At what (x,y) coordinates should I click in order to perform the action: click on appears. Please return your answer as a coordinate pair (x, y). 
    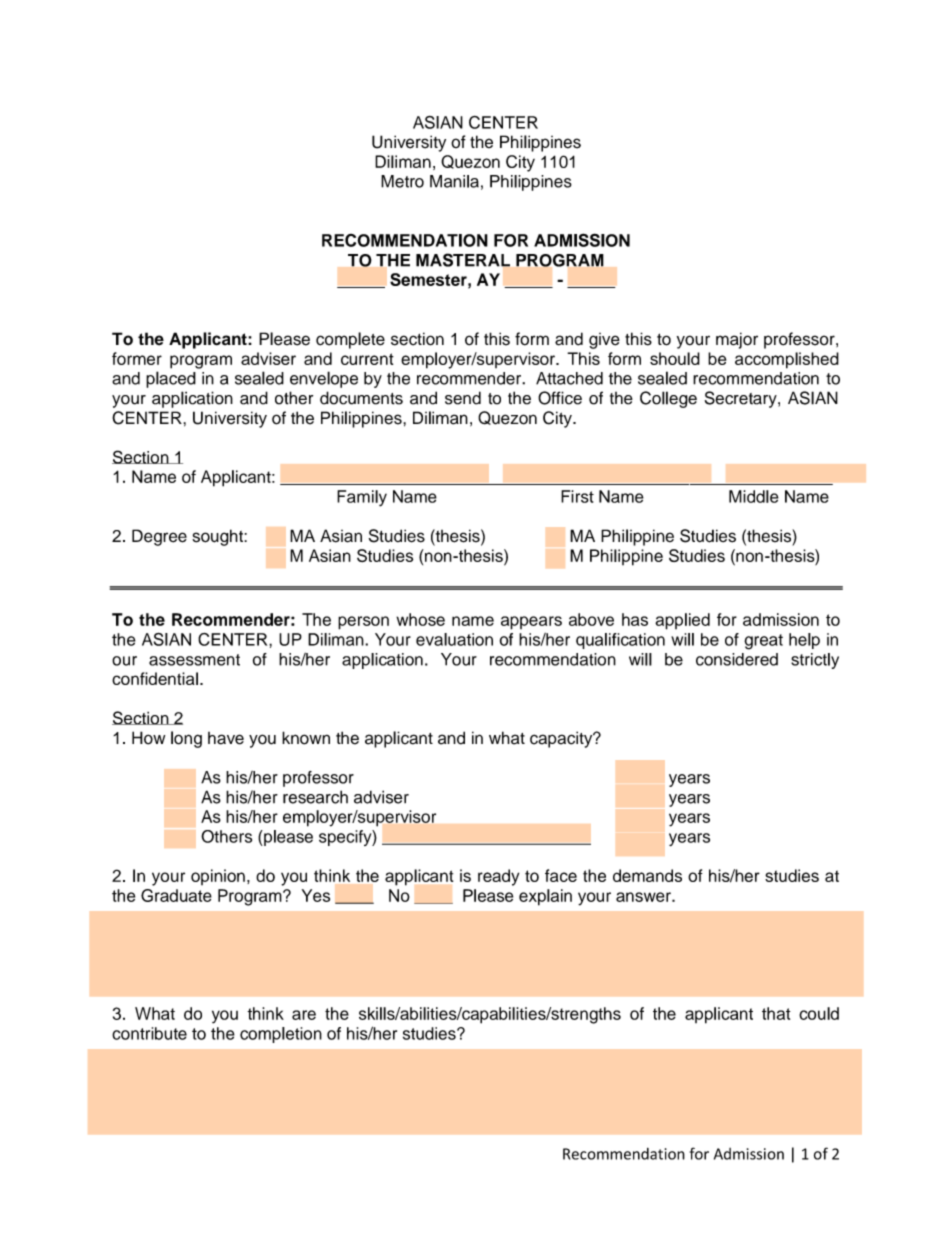
    Looking at the image, I should click on (531, 623).
